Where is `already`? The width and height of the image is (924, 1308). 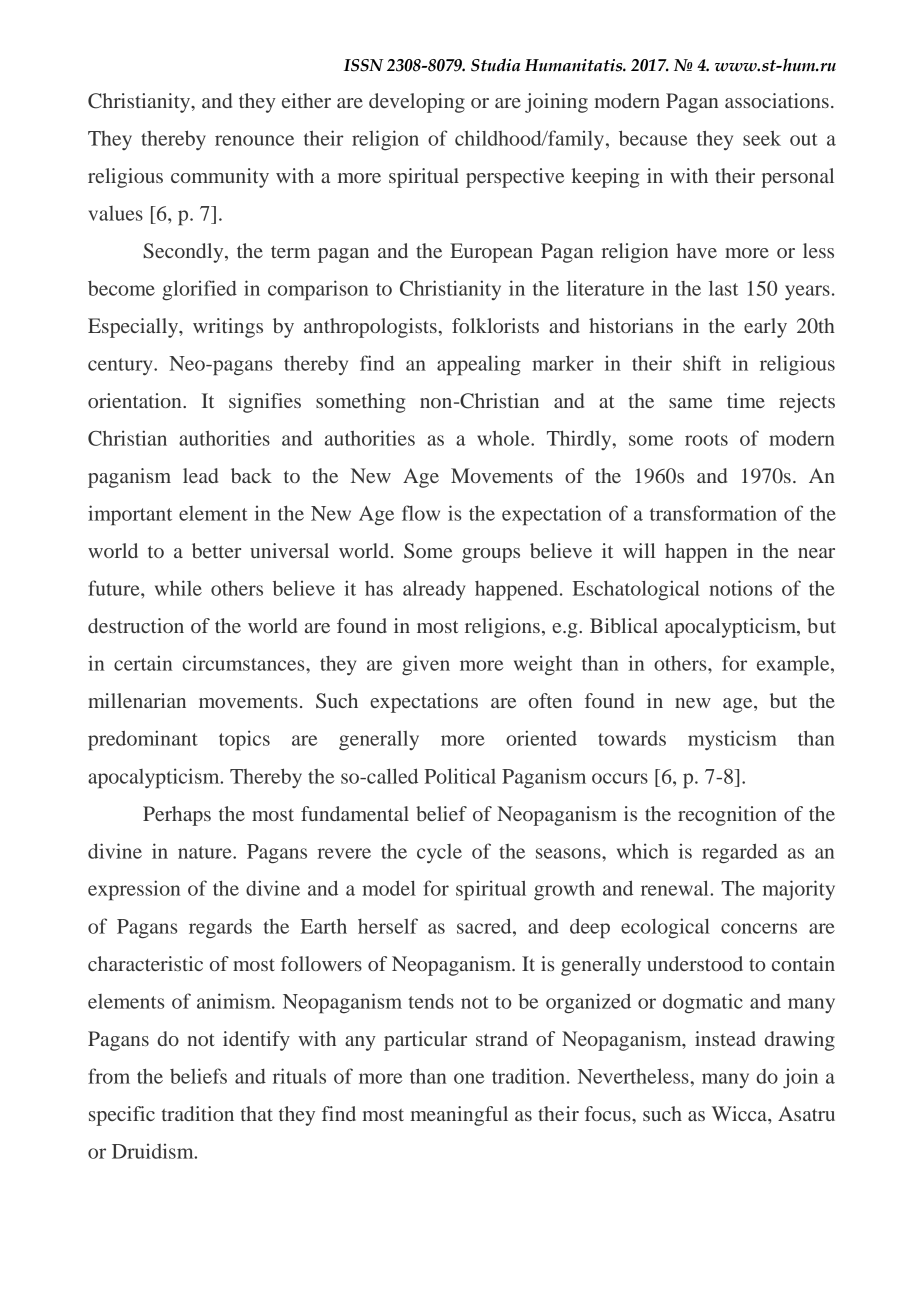 already is located at coordinates (434, 590).
